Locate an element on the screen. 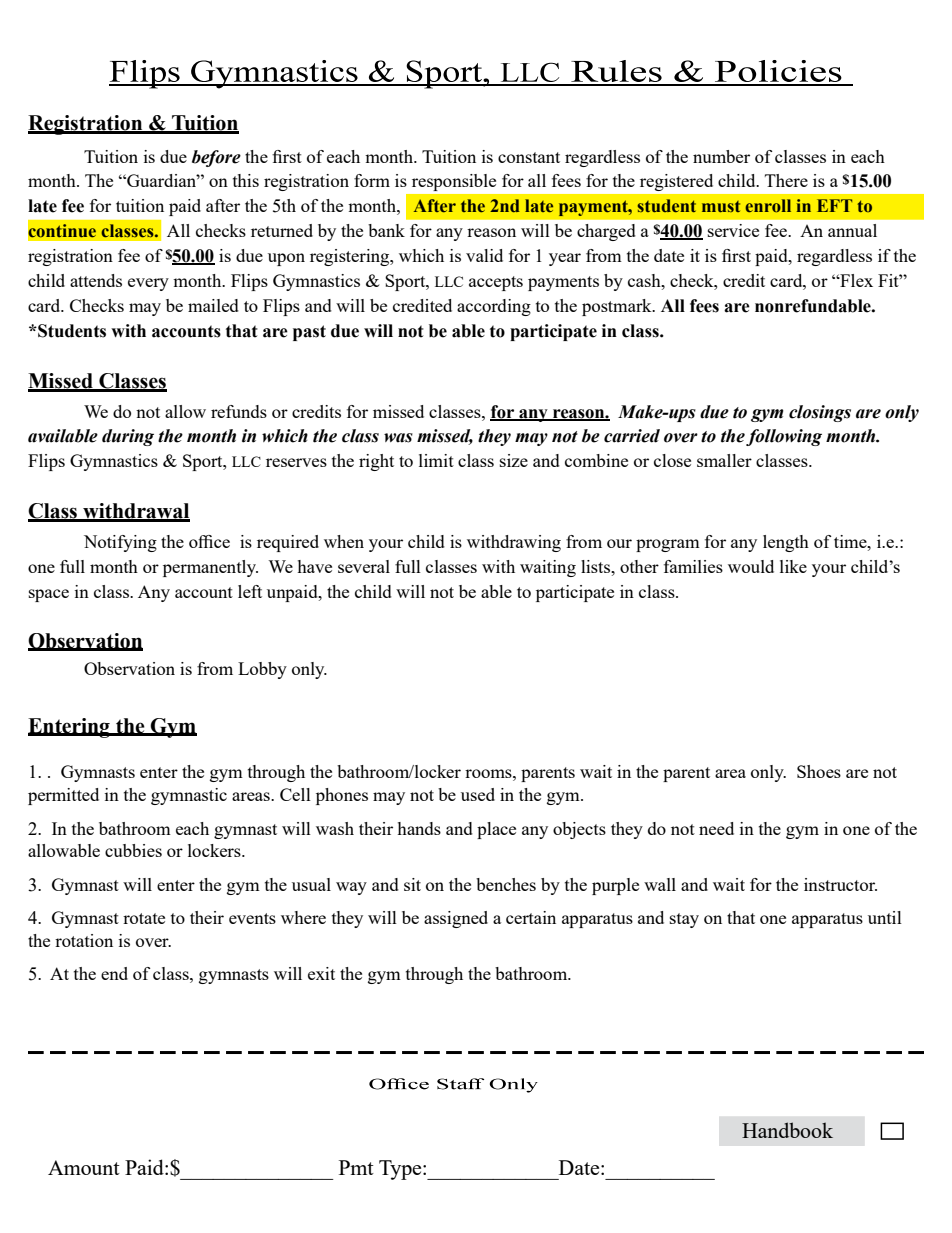  Amount is located at coordinates (84, 1167).
